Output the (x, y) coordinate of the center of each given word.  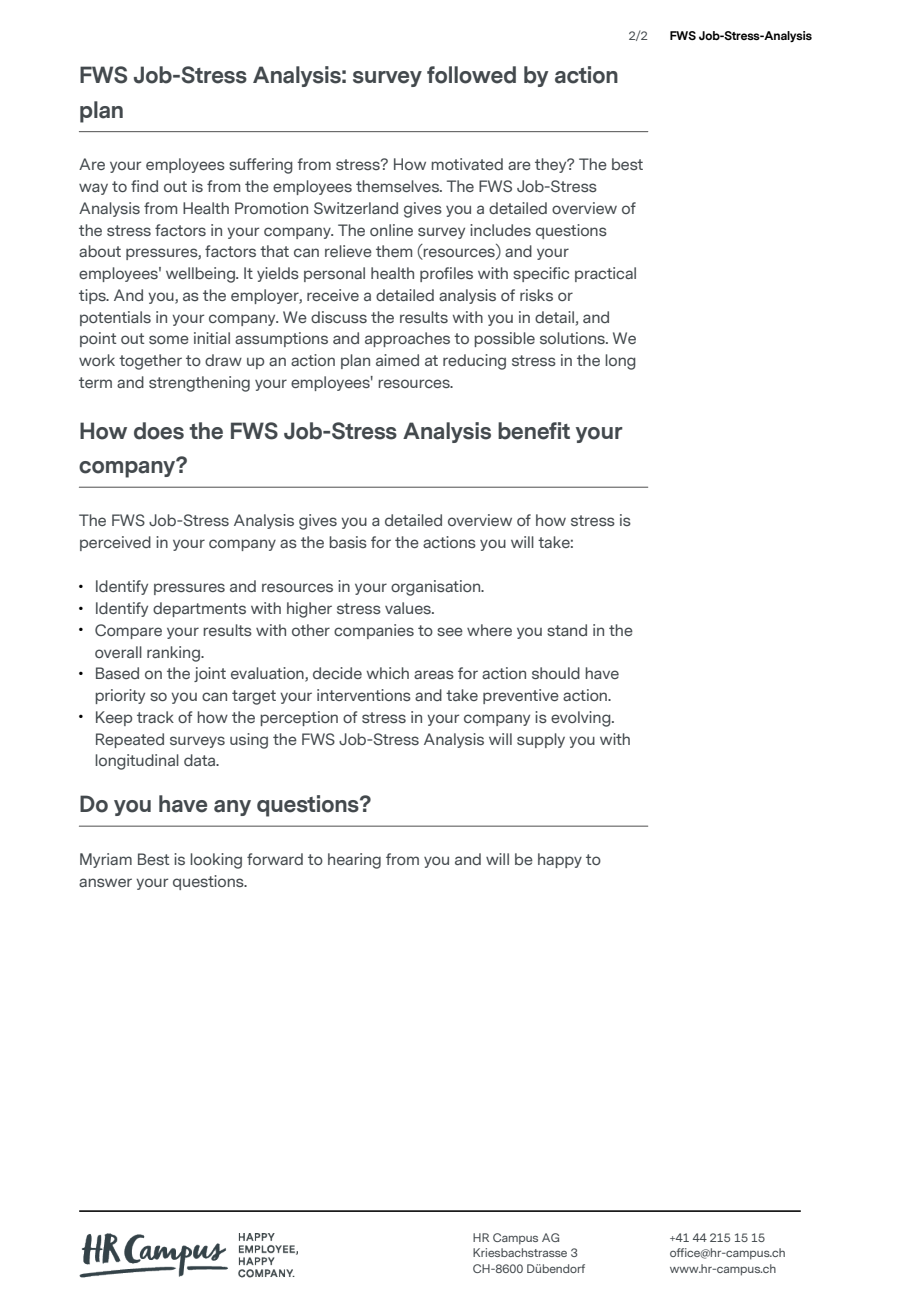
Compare (128, 631)
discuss (339, 317)
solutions (573, 338)
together (150, 362)
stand (567, 630)
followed (471, 75)
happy (560, 860)
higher (309, 610)
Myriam (106, 860)
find (144, 186)
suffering (261, 166)
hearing (354, 861)
